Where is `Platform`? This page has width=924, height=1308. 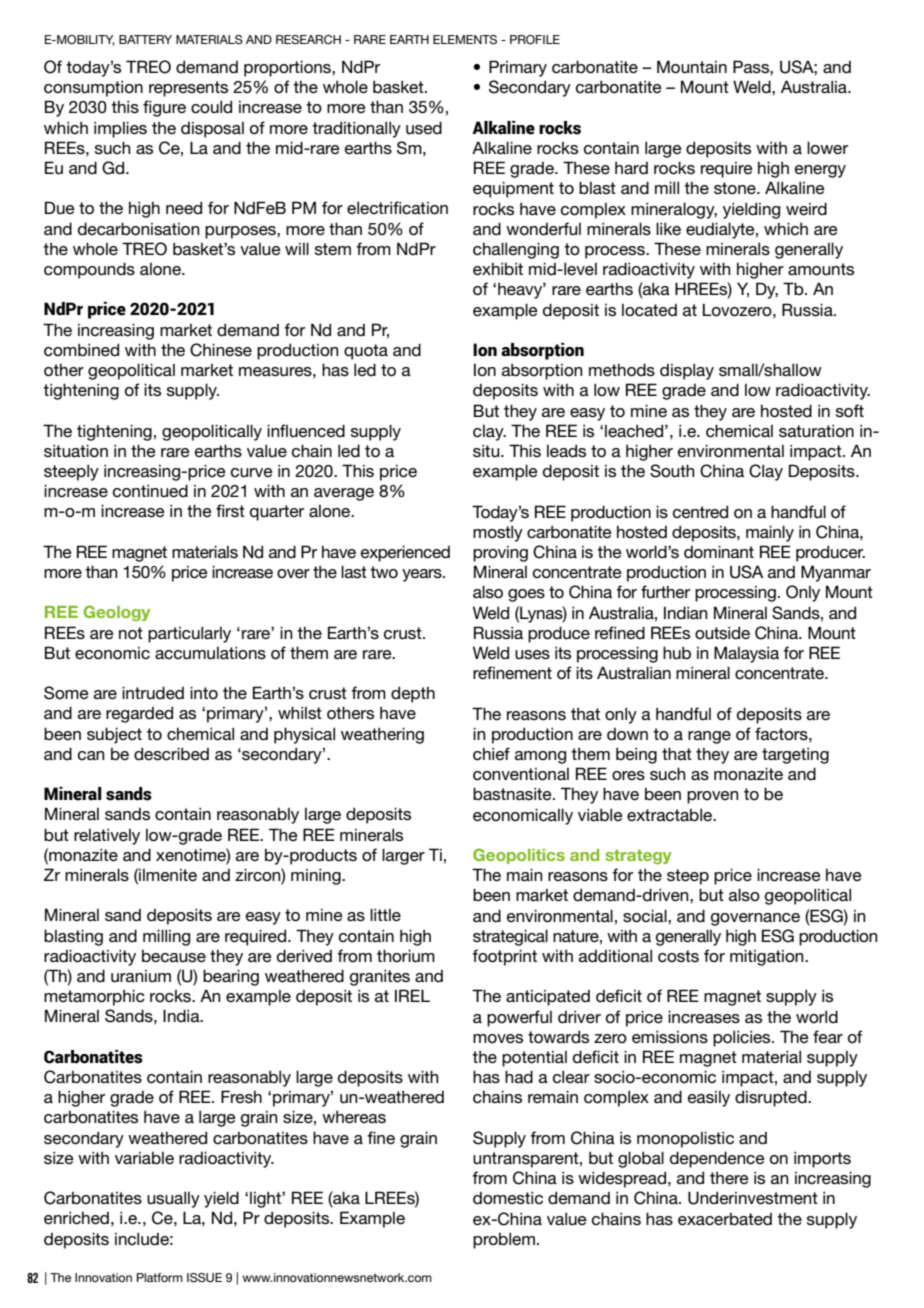 Platform is located at coordinates (160, 1277).
